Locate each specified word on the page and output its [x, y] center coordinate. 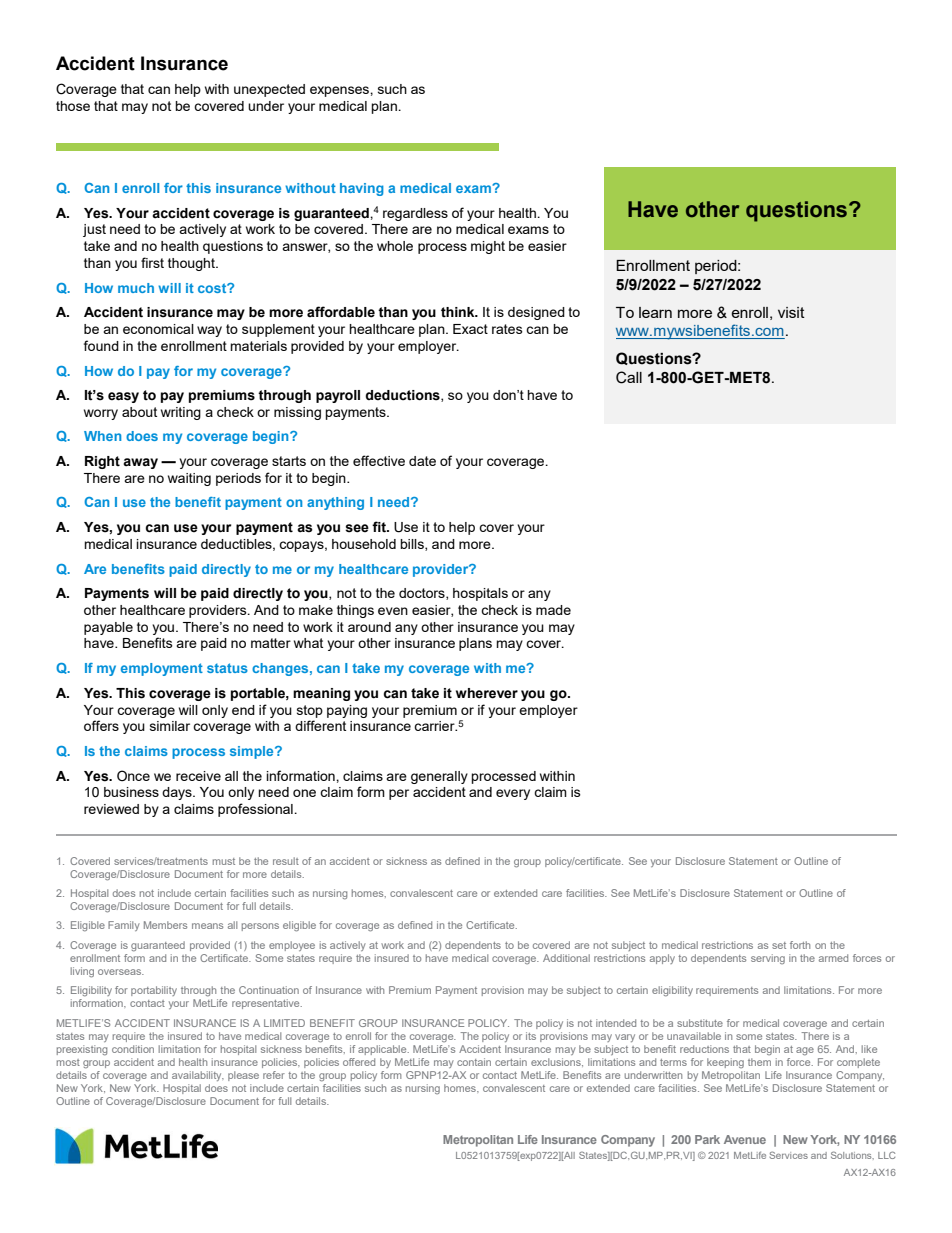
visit [791, 312]
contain [474, 1062]
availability [198, 1076]
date [422, 461]
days [178, 793]
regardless [415, 214]
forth [800, 945]
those [73, 106]
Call [629, 377]
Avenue [745, 1139]
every [513, 794]
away [140, 463]
